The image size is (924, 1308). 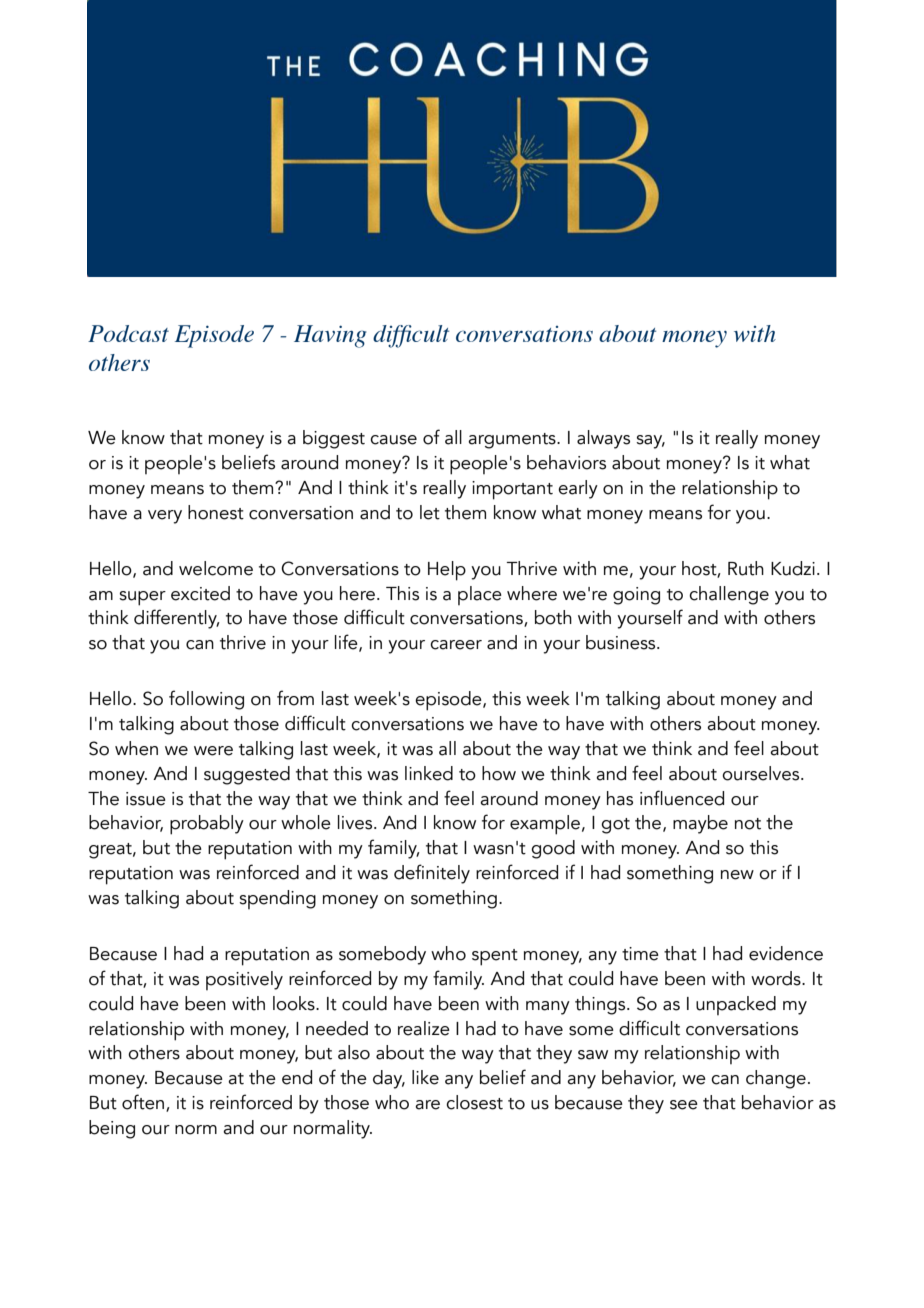 I want to click on say, so click(x=650, y=442).
